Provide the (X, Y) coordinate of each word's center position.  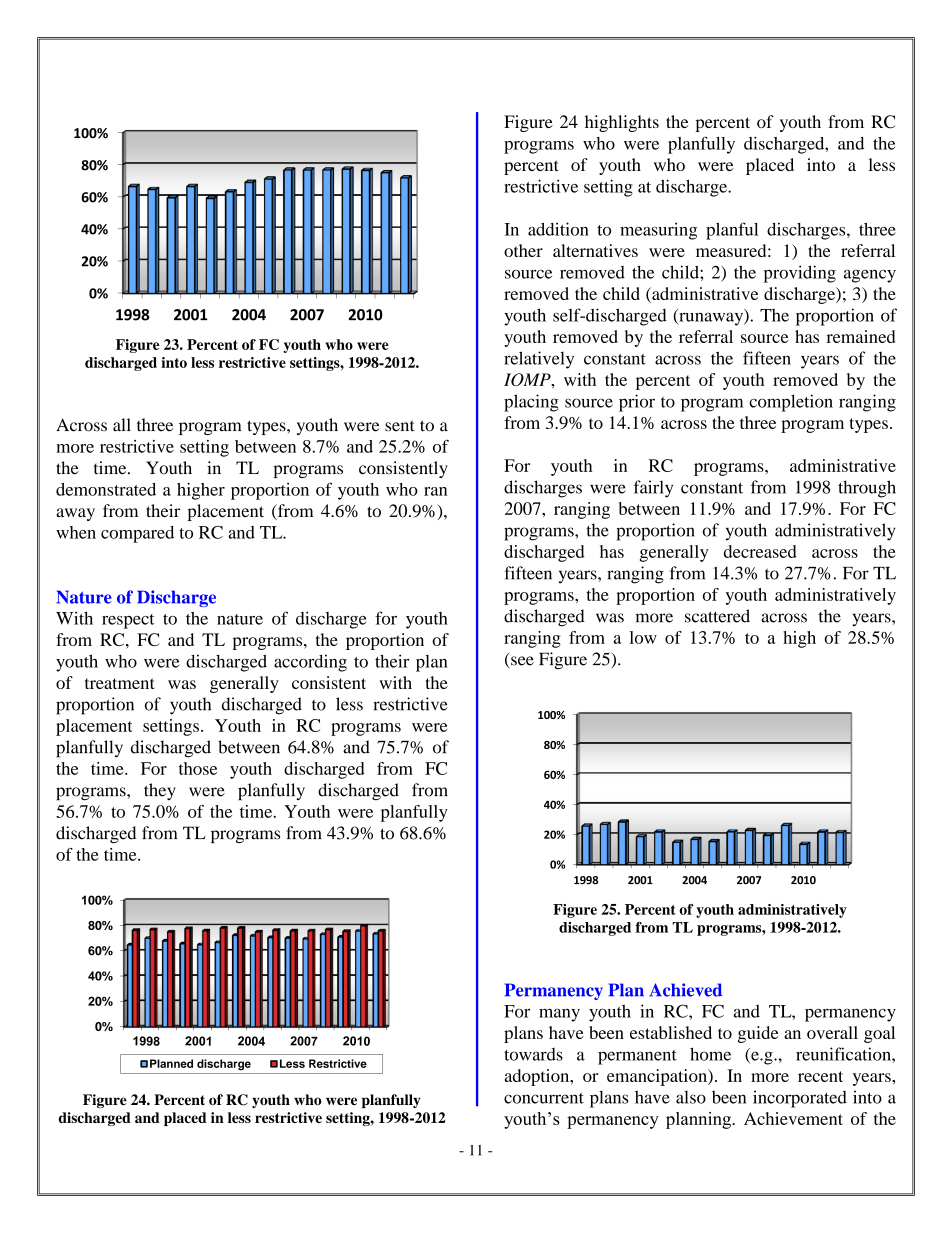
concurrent (544, 1098)
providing (800, 274)
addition (558, 229)
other (523, 250)
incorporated (800, 1099)
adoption (538, 1077)
